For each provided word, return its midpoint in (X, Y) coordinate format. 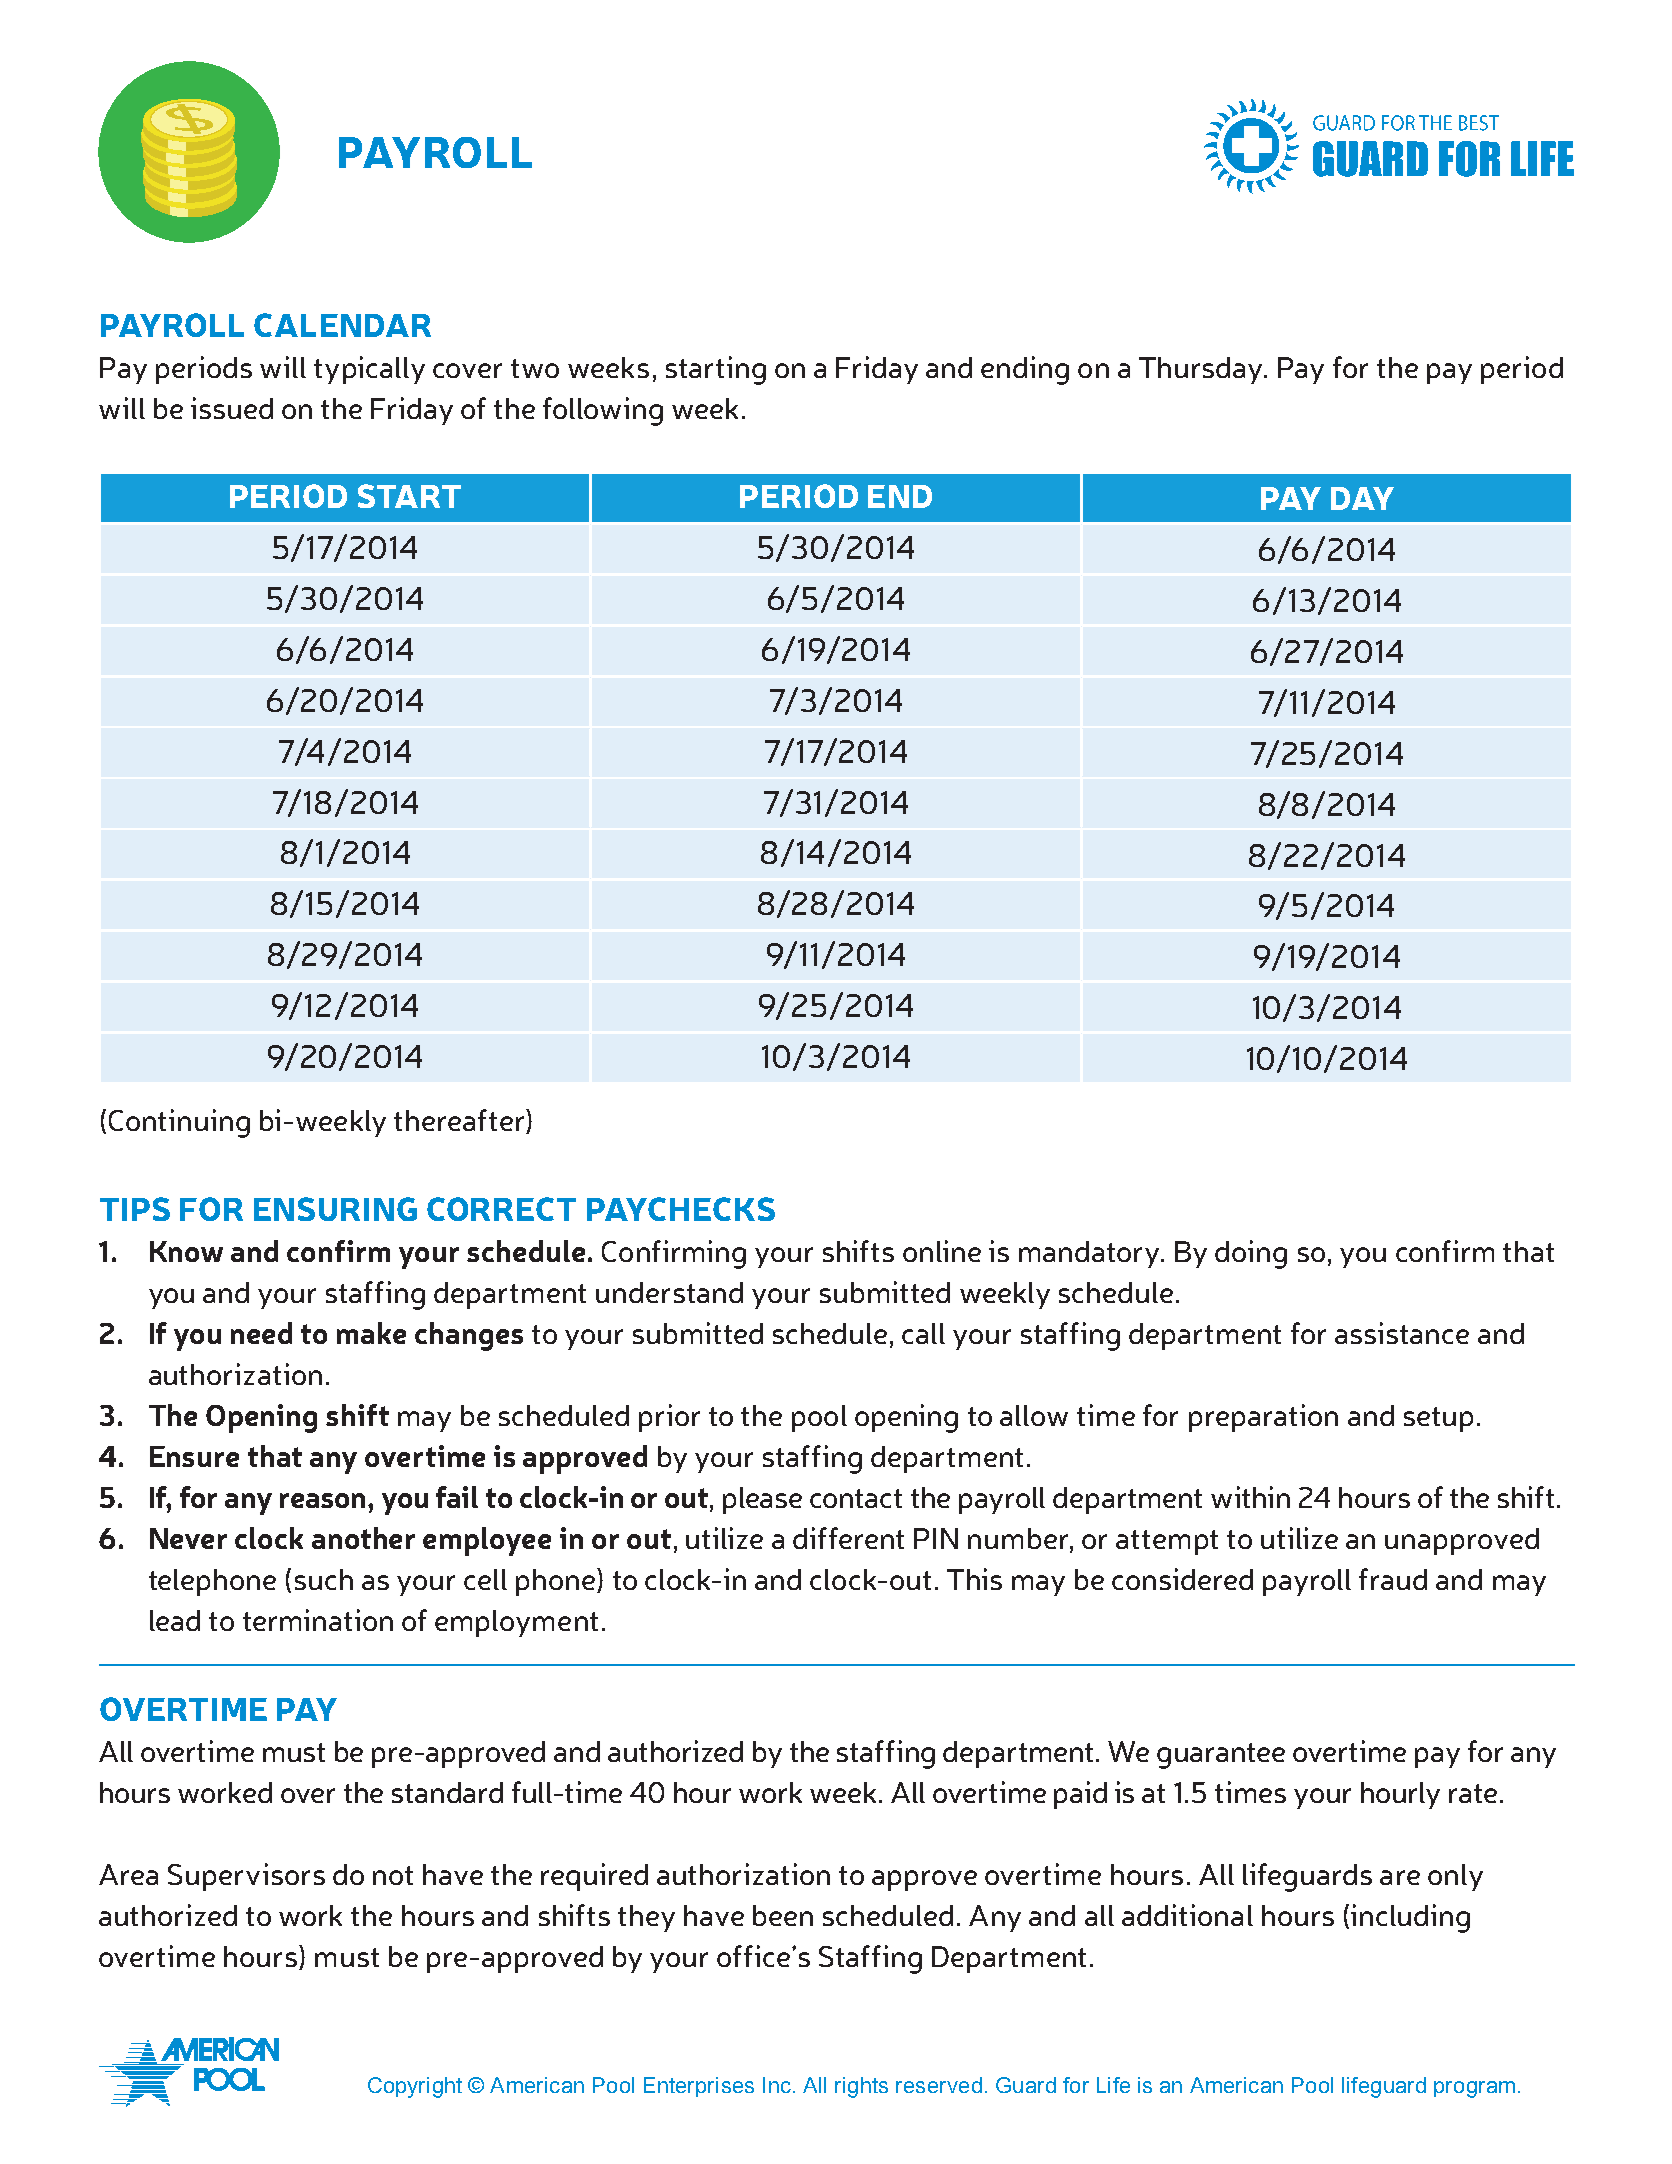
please (762, 1500)
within (1250, 1497)
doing (1251, 1254)
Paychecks (681, 1209)
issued (232, 408)
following (603, 411)
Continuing (179, 1123)
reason (324, 1500)
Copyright (415, 2087)
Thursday (1202, 370)
